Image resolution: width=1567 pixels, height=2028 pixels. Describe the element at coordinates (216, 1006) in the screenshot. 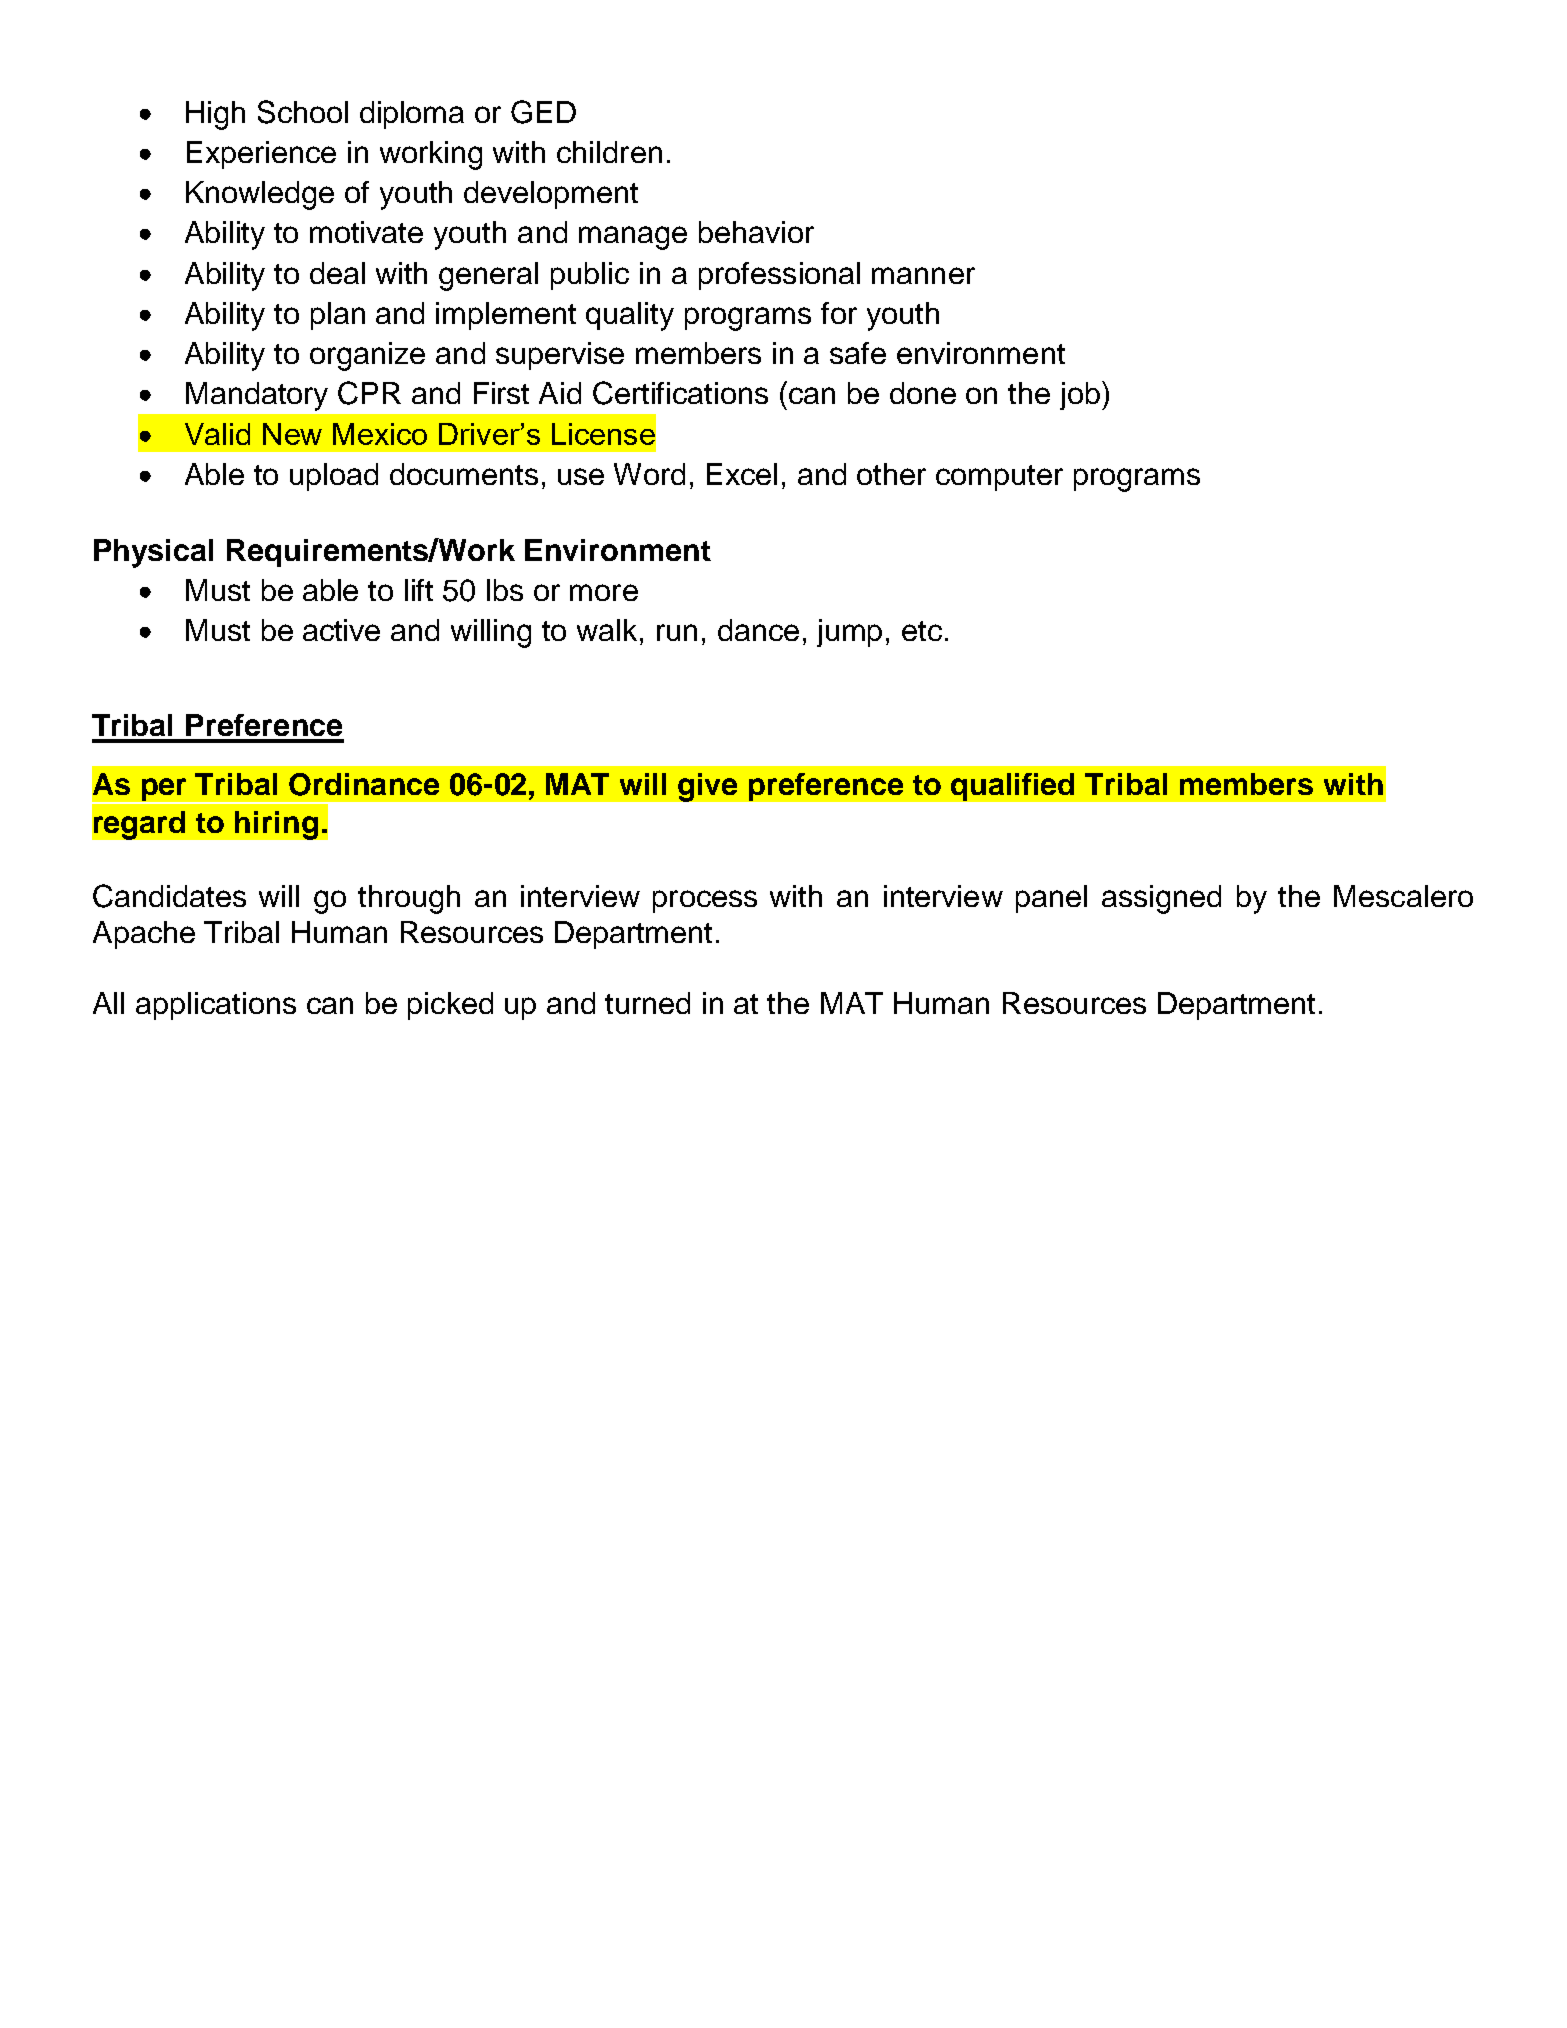

I see `applications` at that location.
